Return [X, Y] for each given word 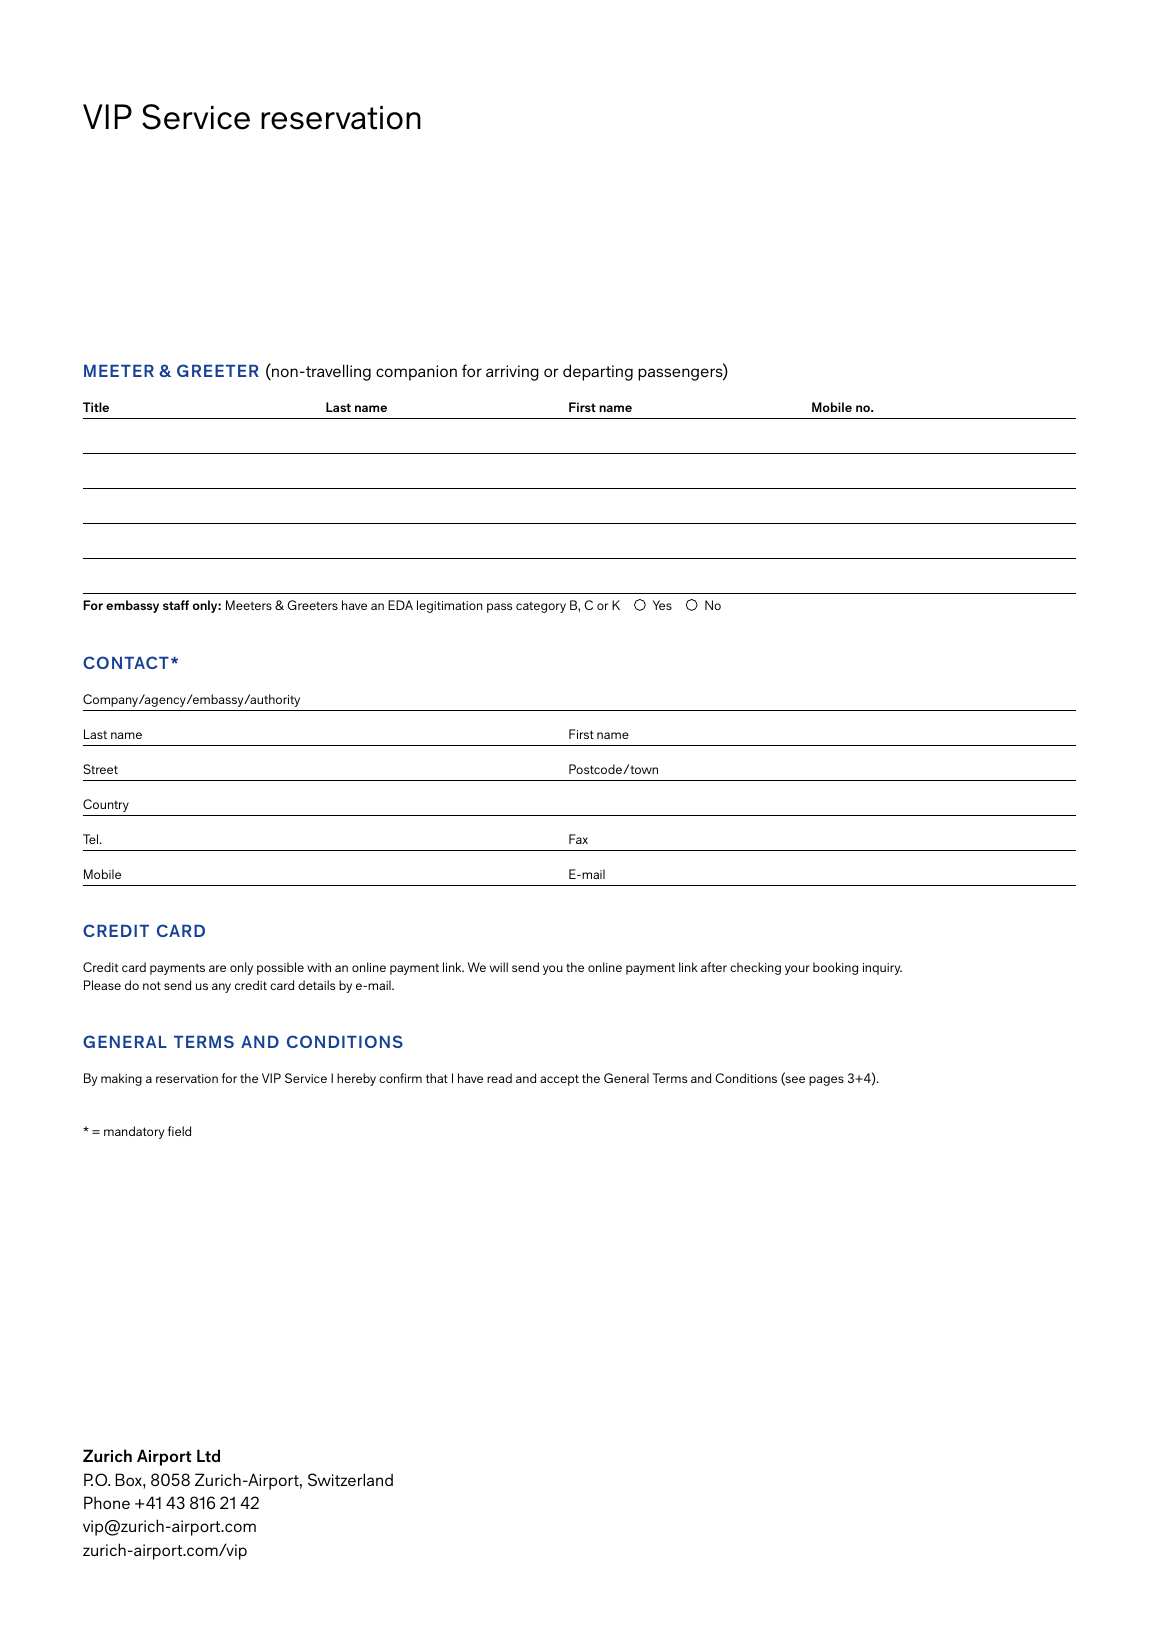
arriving [512, 373]
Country [106, 805]
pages [826, 1081]
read [499, 1078]
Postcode [596, 769]
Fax [578, 839]
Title [96, 407]
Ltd [208, 1455]
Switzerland [350, 1479]
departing [598, 372]
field [179, 1131]
